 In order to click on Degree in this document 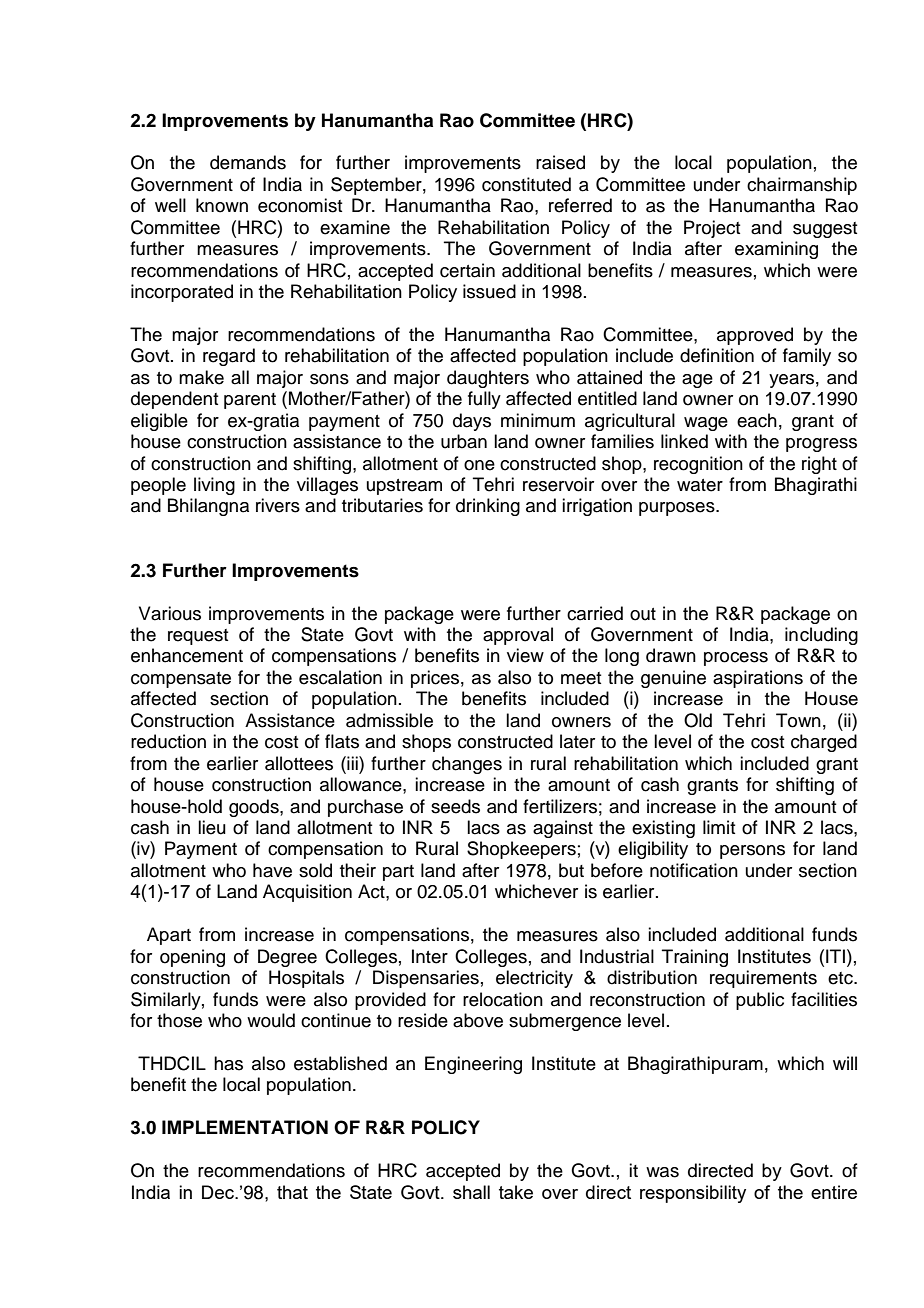, I will do `click(287, 958)`.
